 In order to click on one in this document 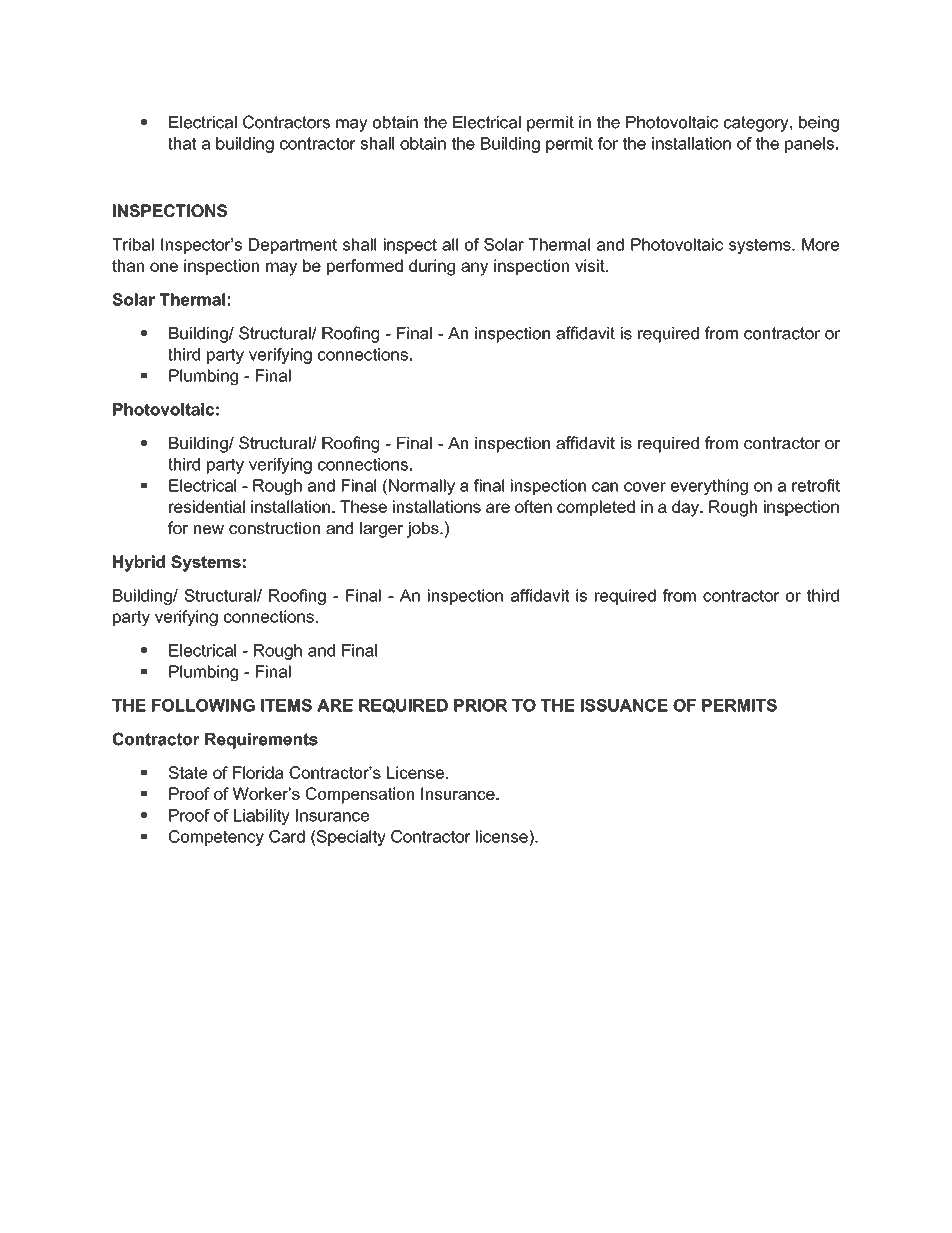, I will do `click(164, 267)`.
